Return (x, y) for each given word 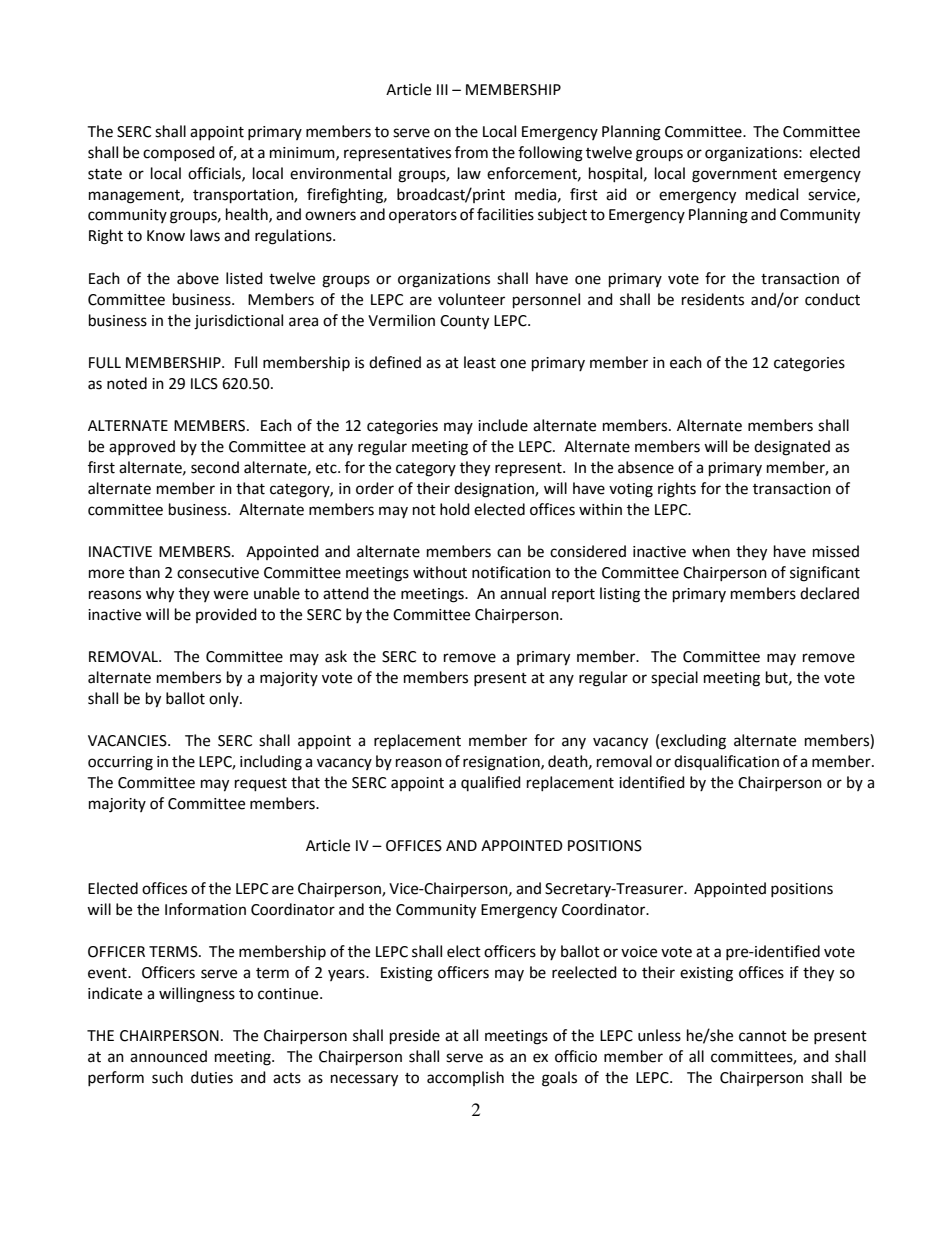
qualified (491, 783)
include (503, 425)
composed (179, 153)
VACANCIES (128, 741)
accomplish (465, 1078)
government (734, 176)
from (471, 152)
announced (168, 1056)
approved (142, 447)
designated (792, 448)
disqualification (726, 762)
